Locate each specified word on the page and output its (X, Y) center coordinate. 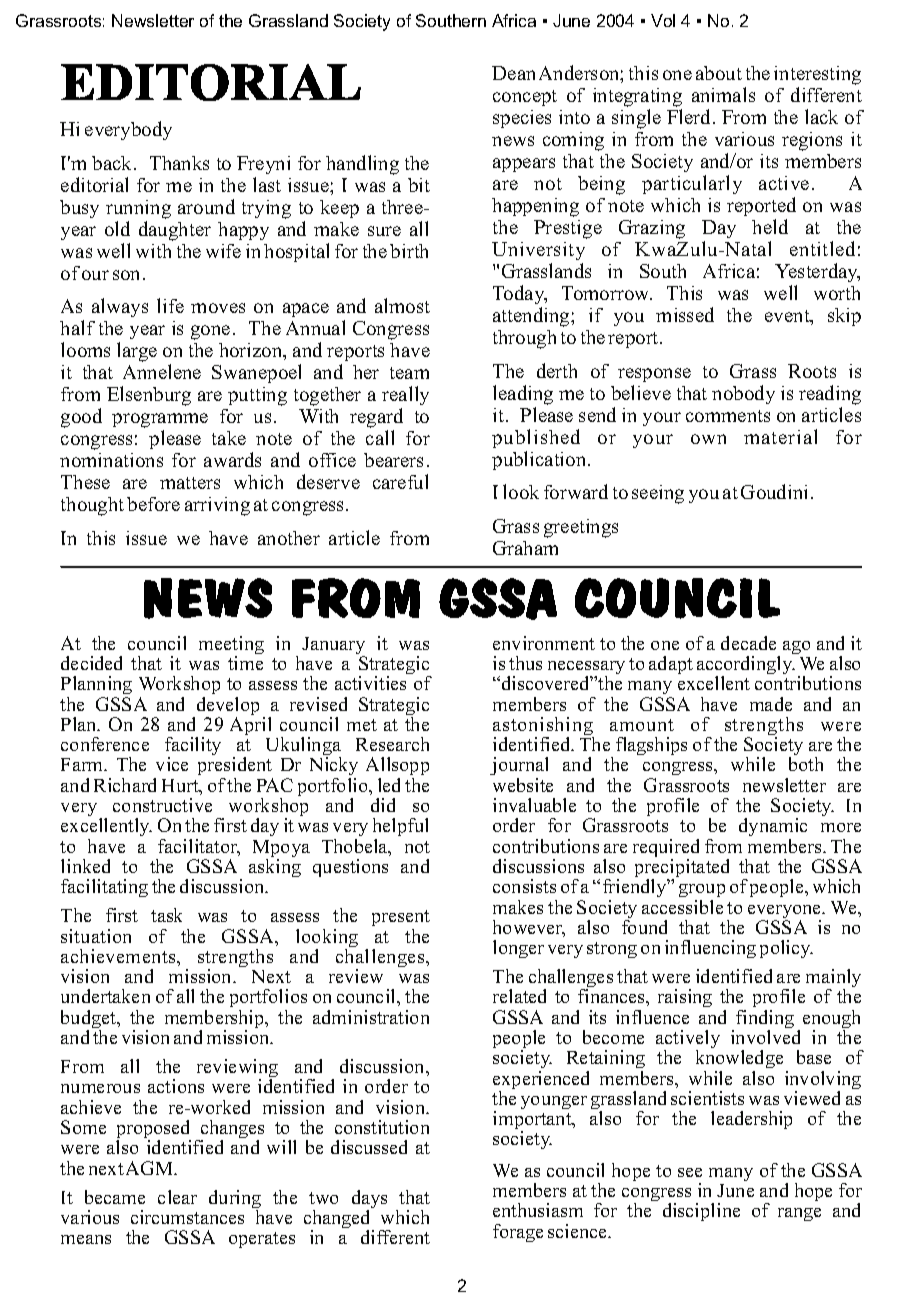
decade (748, 643)
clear (177, 1197)
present (401, 920)
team (409, 373)
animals (723, 94)
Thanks (179, 163)
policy (786, 949)
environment (544, 643)
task (166, 915)
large (137, 352)
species (522, 119)
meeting (231, 646)
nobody (743, 394)
